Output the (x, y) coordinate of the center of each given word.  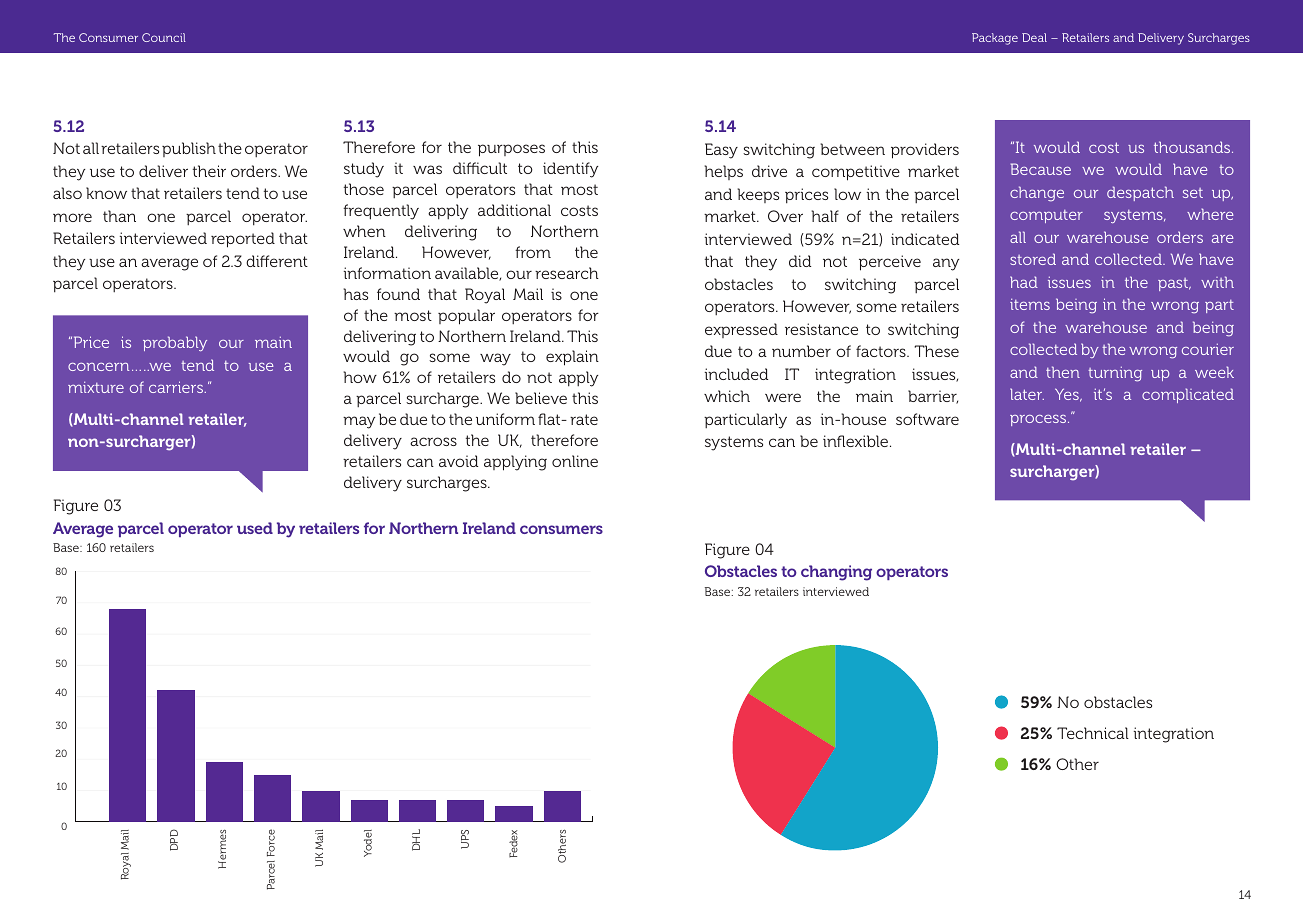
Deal (1034, 37)
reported (243, 240)
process (1039, 420)
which (727, 396)
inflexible (857, 441)
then (1063, 372)
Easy (721, 151)
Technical (1093, 733)
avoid (458, 461)
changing (836, 573)
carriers (177, 387)
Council (164, 37)
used (255, 528)
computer (1046, 216)
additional (514, 210)
